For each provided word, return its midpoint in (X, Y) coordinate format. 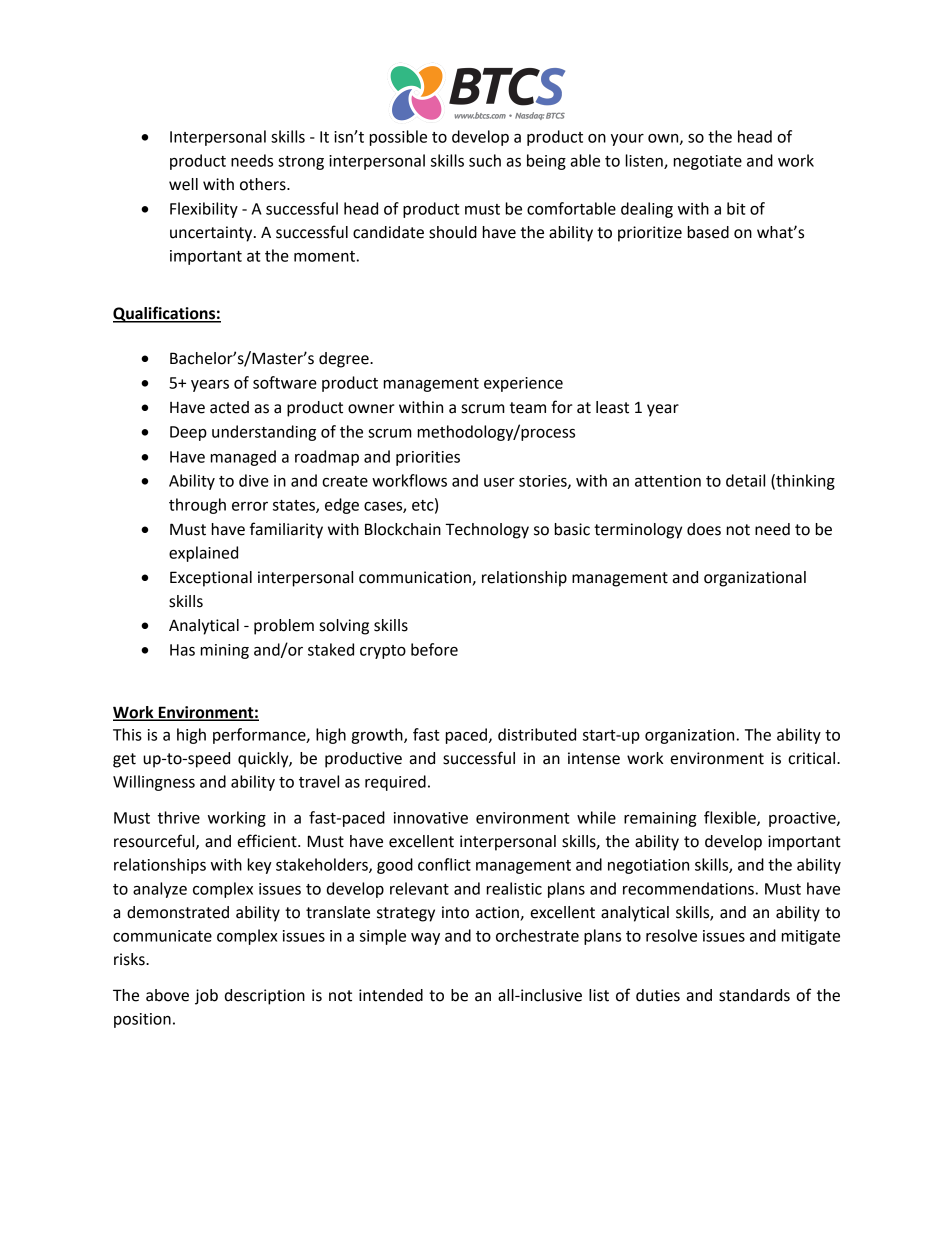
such (485, 160)
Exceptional (211, 579)
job (206, 997)
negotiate (708, 162)
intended (391, 995)
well (183, 184)
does (704, 529)
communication (416, 578)
